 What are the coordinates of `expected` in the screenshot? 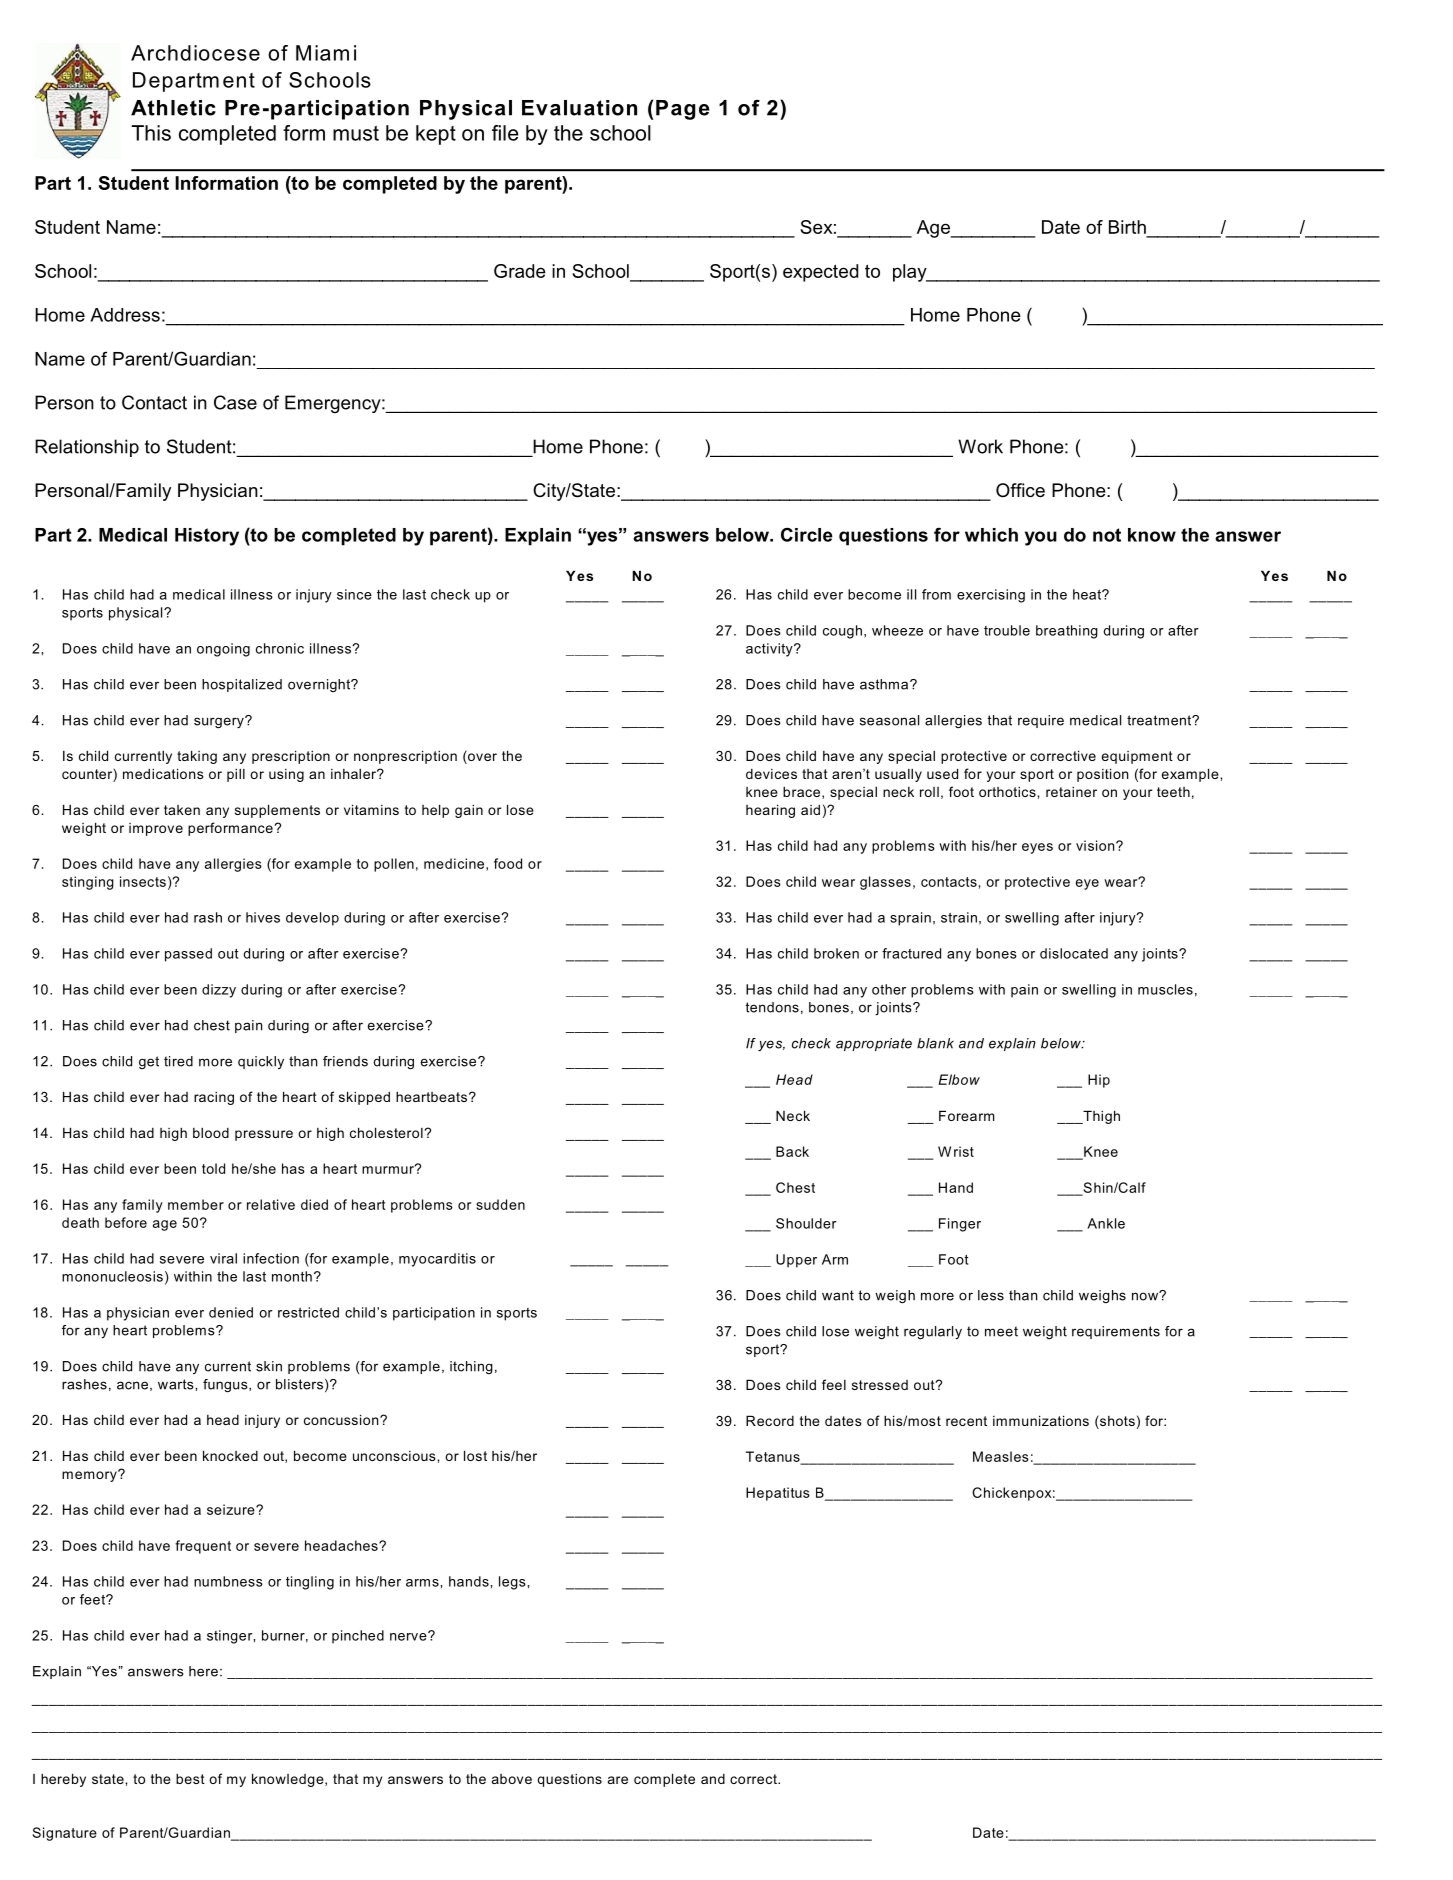 It's located at (820, 273).
